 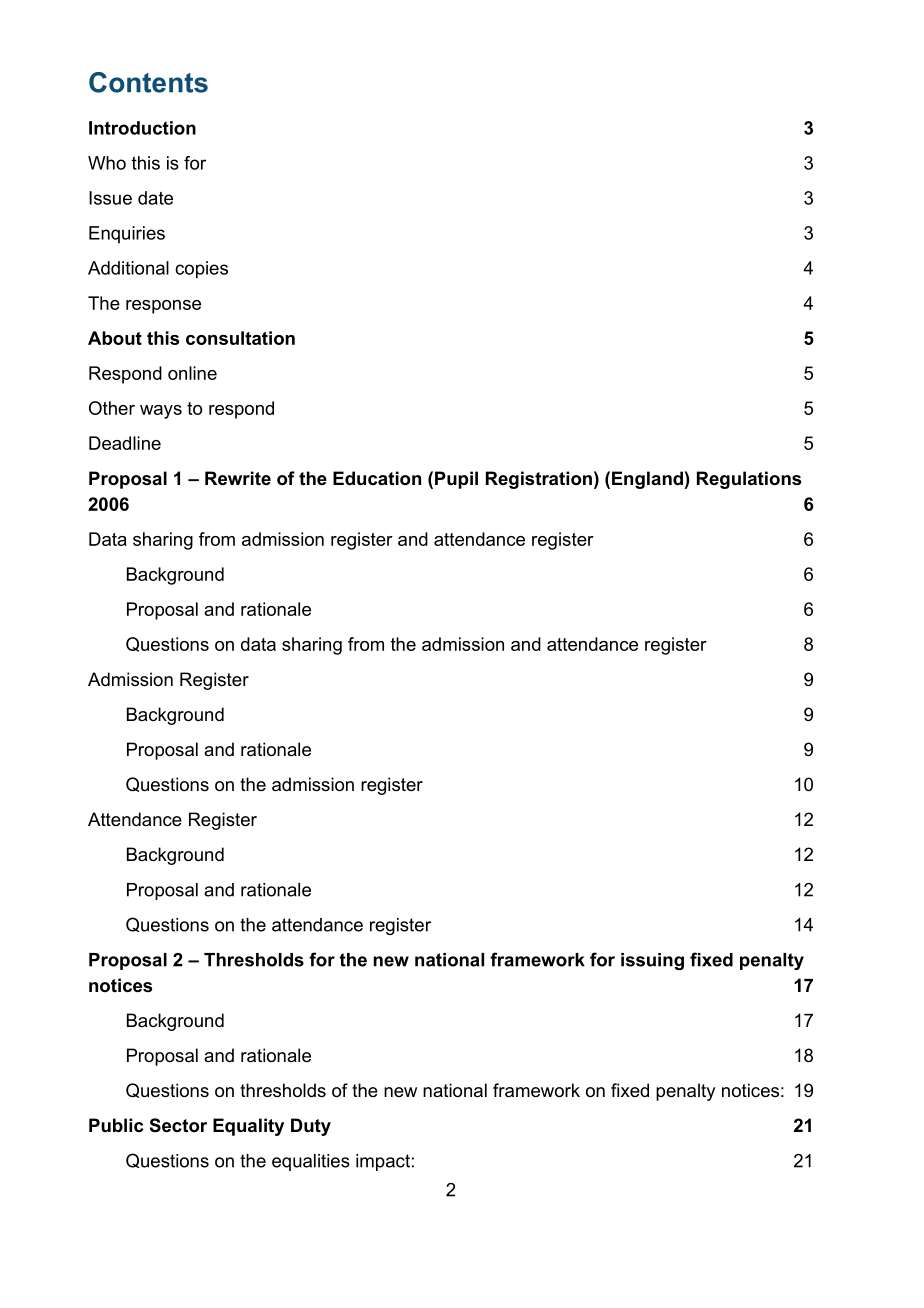 I want to click on Pupil, so click(x=456, y=480).
